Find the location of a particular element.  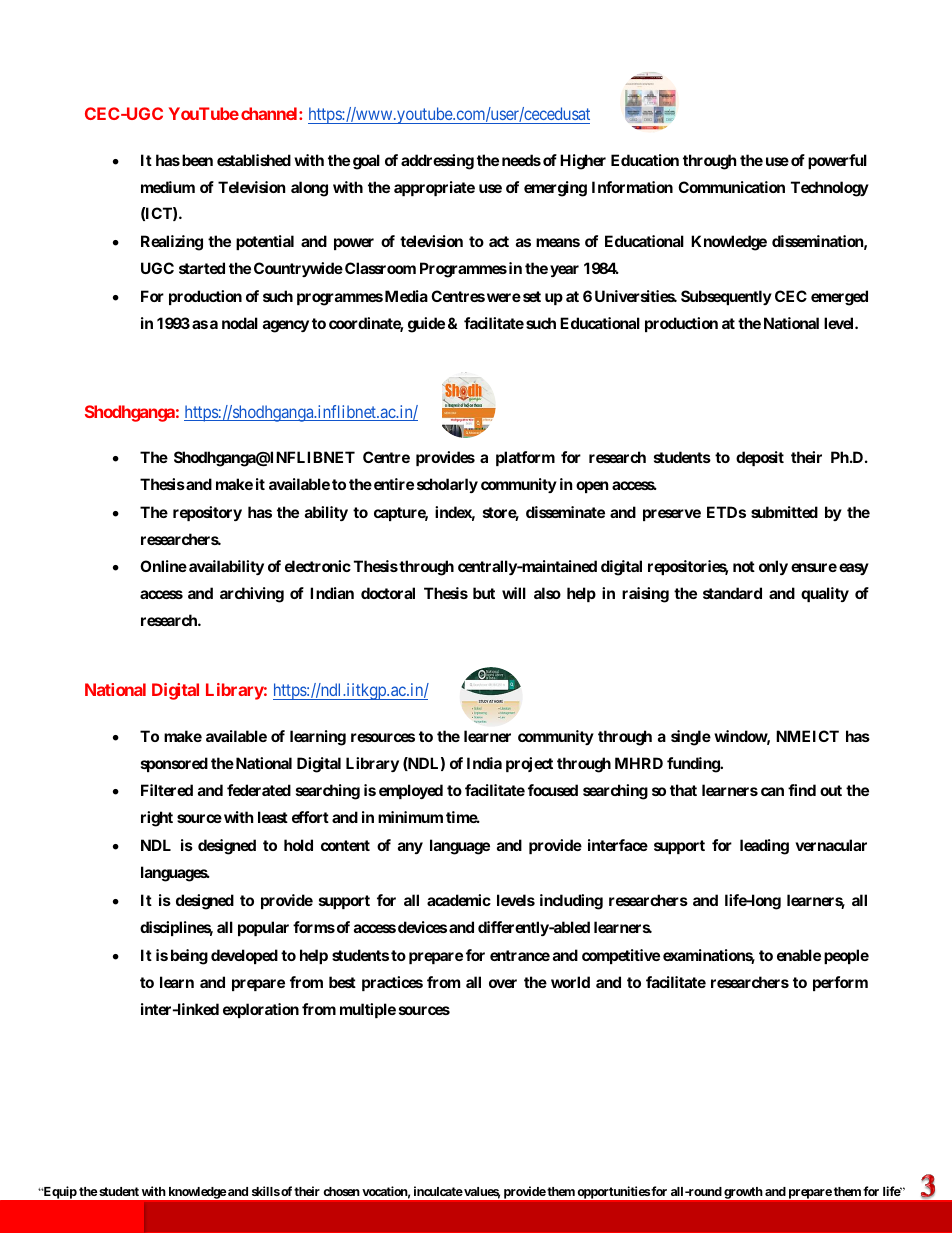

least is located at coordinates (273, 817).
